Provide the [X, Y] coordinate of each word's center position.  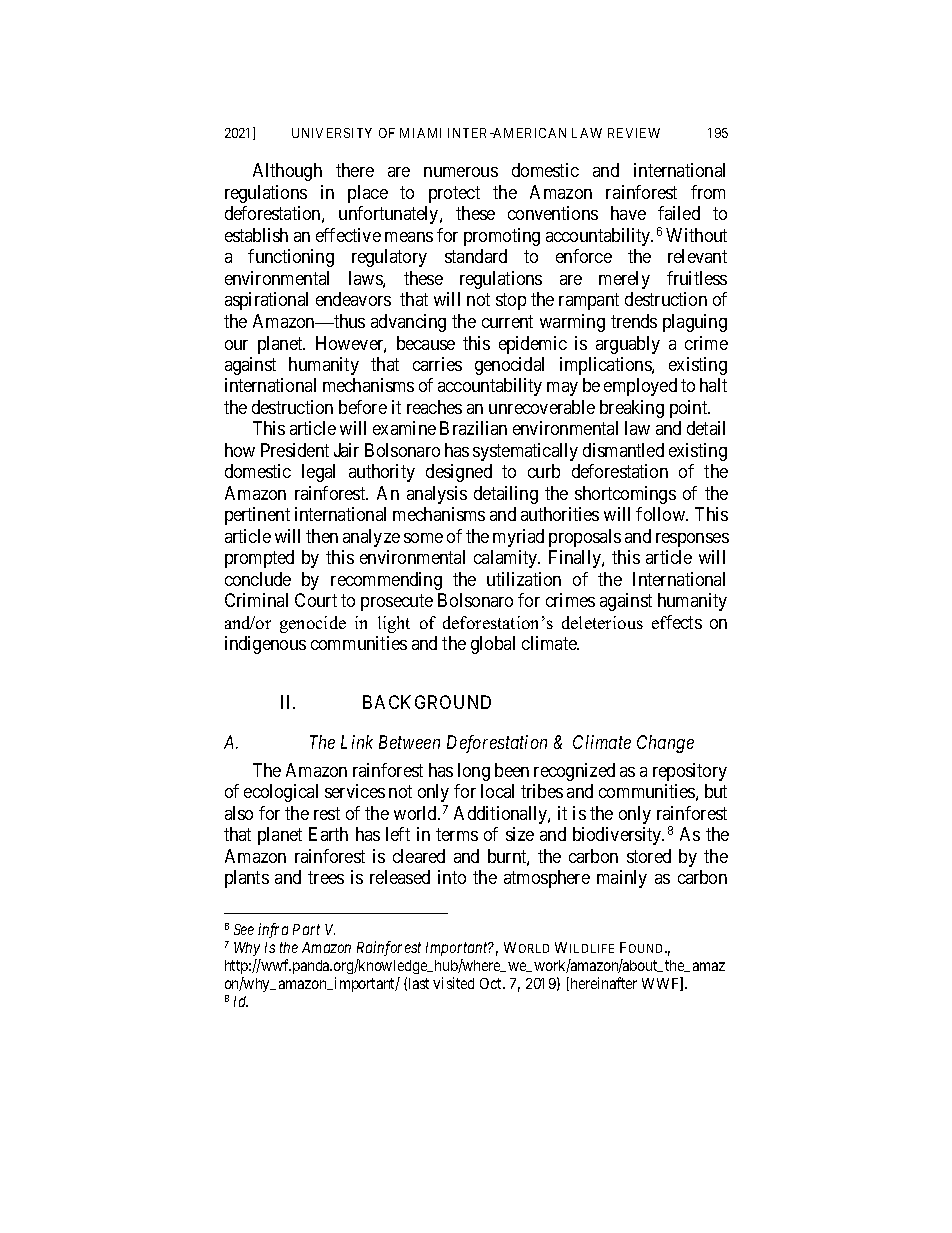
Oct [492, 983]
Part [306, 929]
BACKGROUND [427, 702]
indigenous [265, 645]
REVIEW [634, 133]
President [295, 450]
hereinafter [602, 984]
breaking [632, 409]
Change [665, 744]
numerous [461, 172]
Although [287, 172]
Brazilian [473, 428]
